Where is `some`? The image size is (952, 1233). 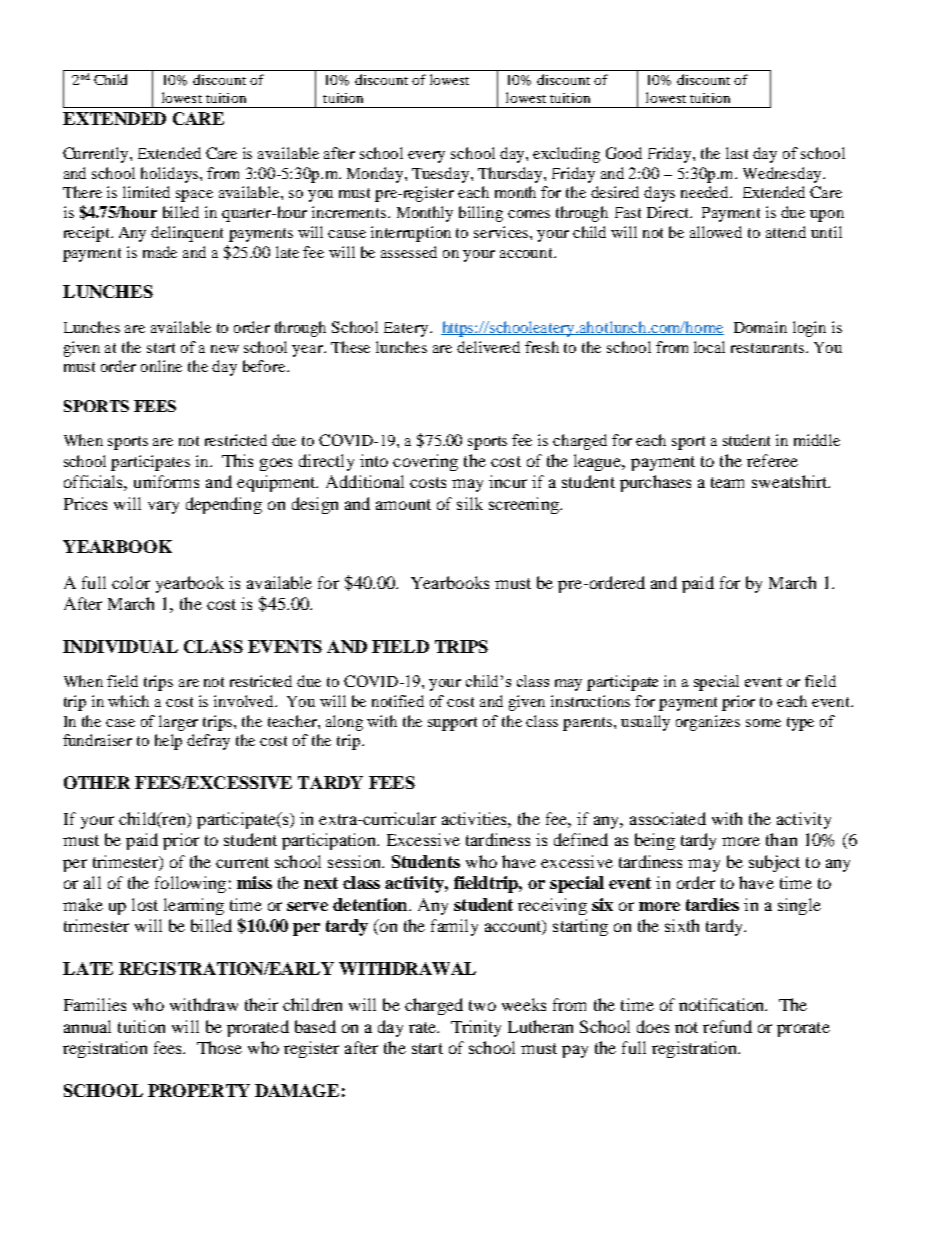 some is located at coordinates (763, 723).
